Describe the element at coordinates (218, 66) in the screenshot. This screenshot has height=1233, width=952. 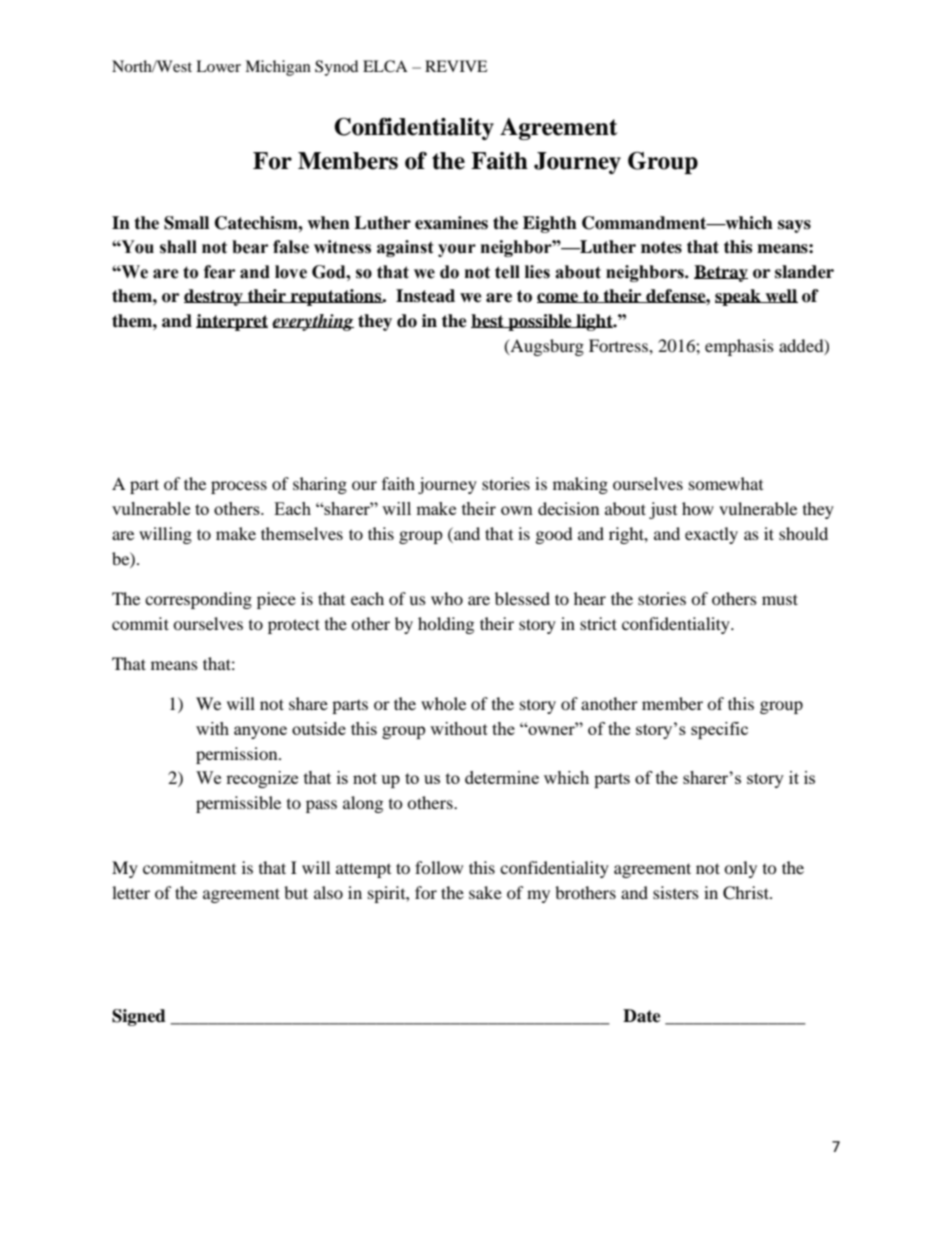
I see `Lower` at that location.
